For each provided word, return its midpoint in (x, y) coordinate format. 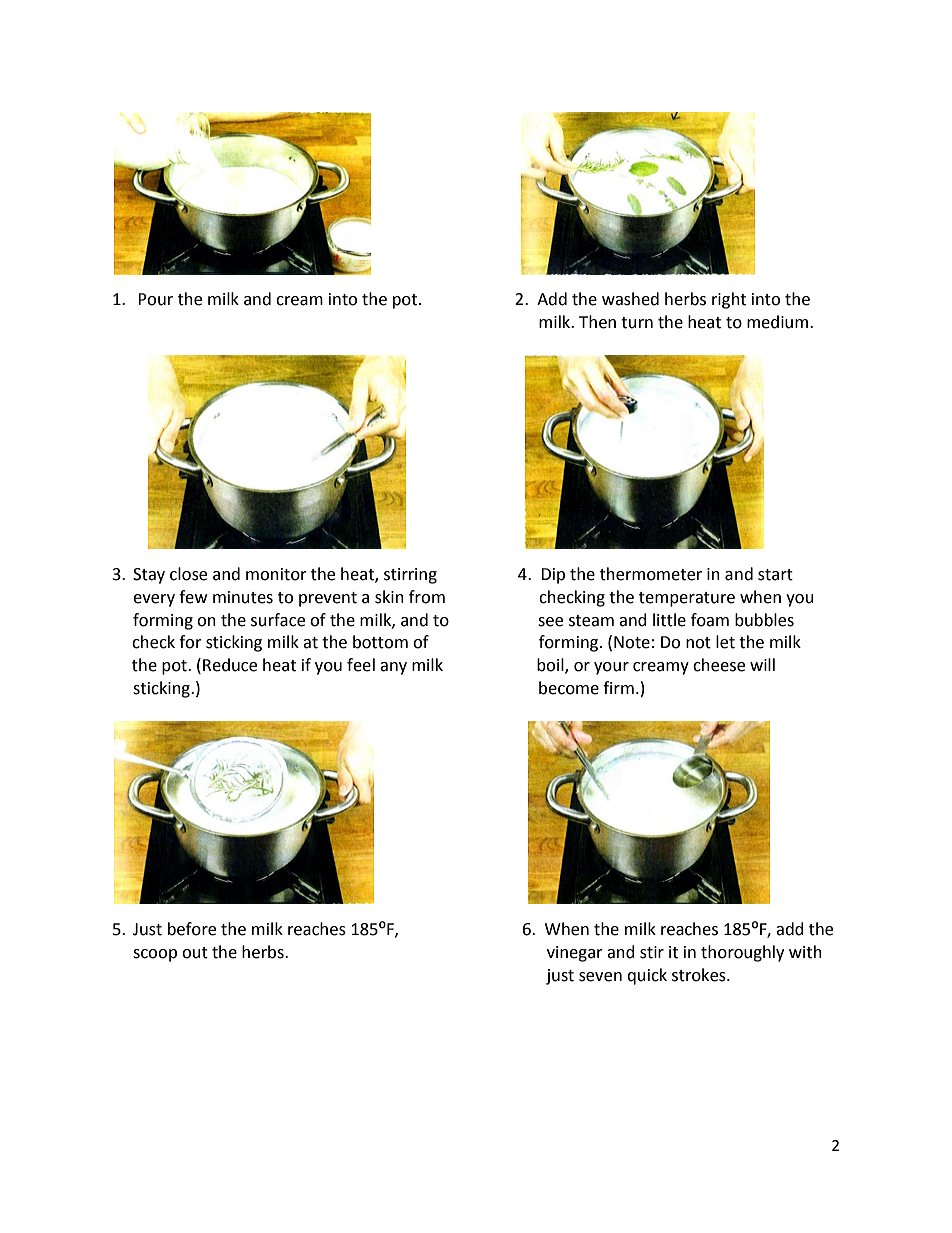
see (550, 622)
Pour (155, 299)
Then (597, 322)
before (192, 929)
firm (618, 687)
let (725, 642)
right (729, 300)
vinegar (575, 954)
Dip (553, 576)
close (188, 574)
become (569, 688)
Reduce (230, 665)
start (775, 575)
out (195, 953)
